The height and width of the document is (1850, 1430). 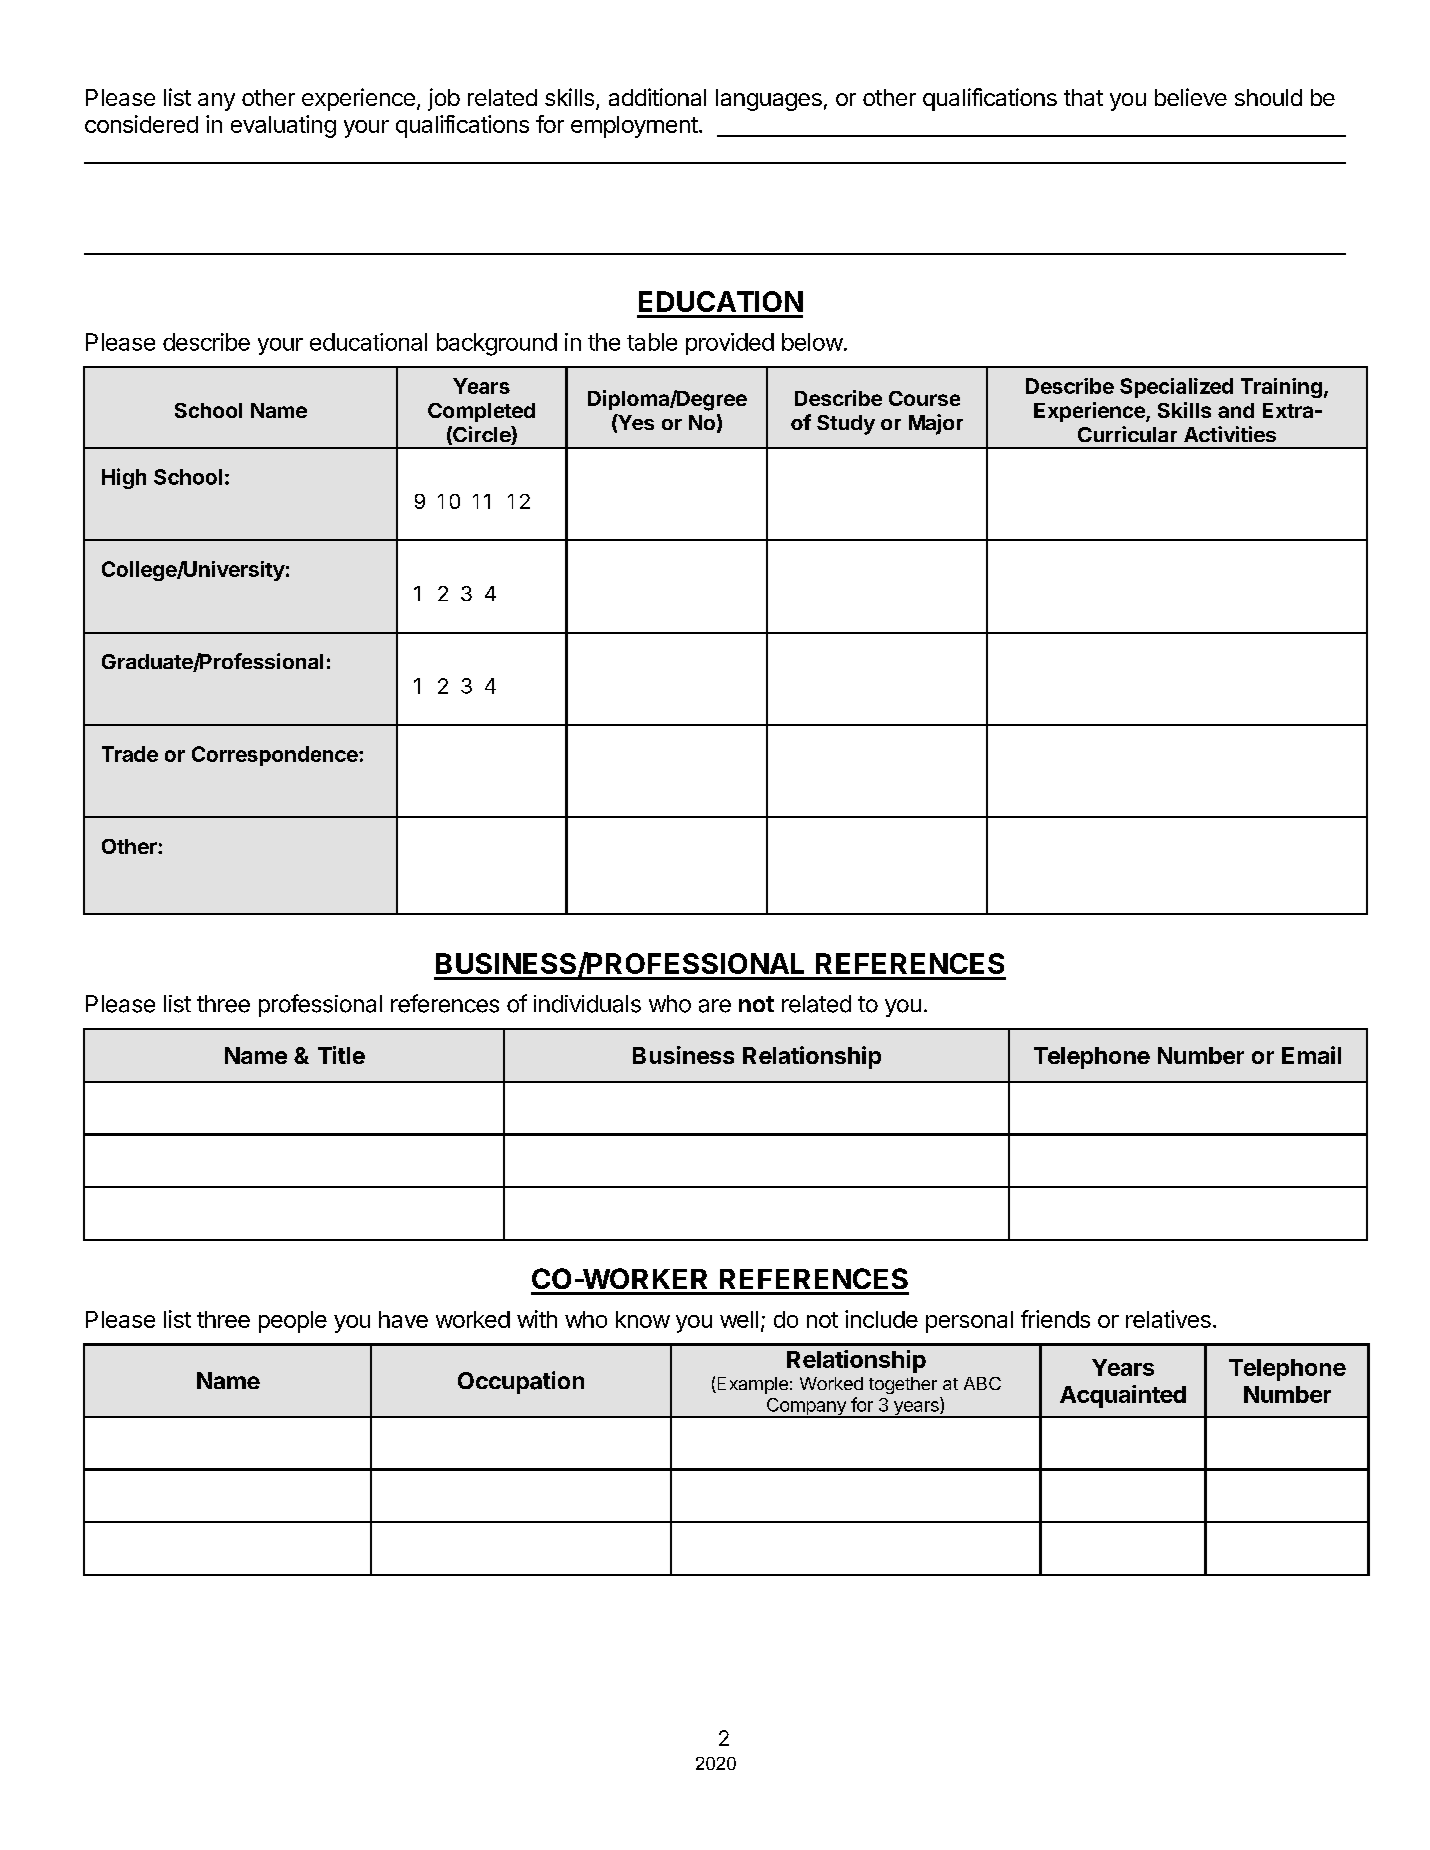 I want to click on Email, so click(x=1311, y=1055).
